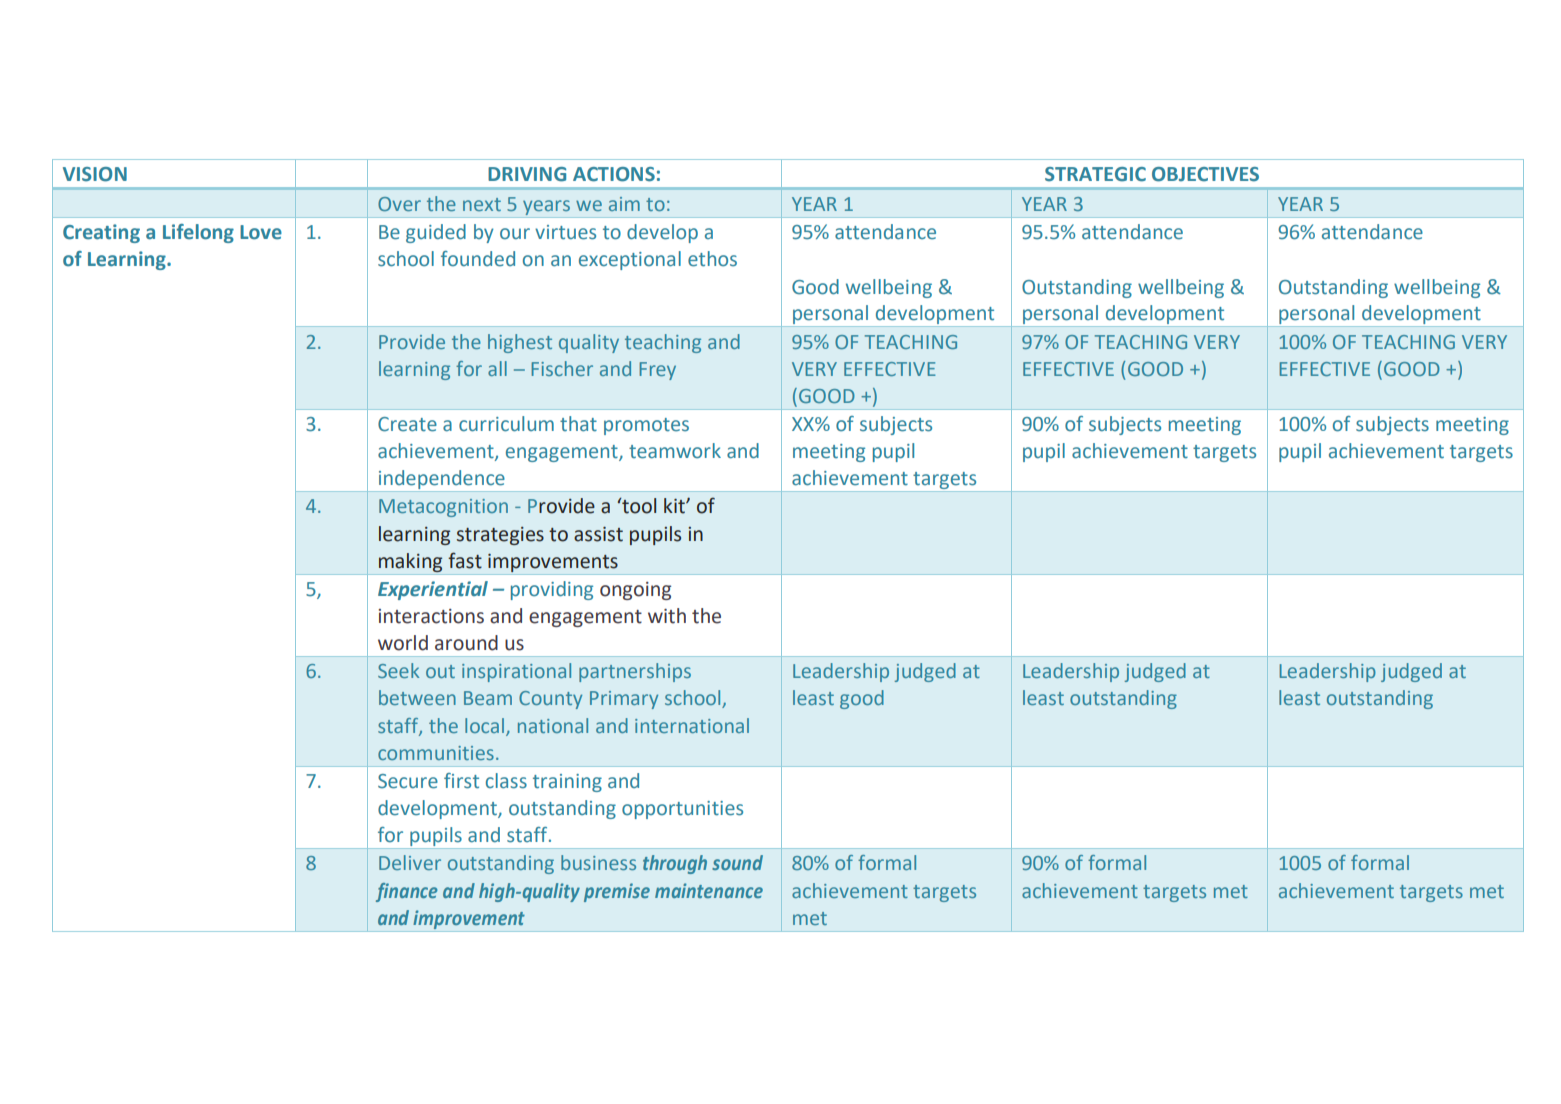 Image resolution: width=1561 pixels, height=1104 pixels. I want to click on Love, so click(261, 232).
